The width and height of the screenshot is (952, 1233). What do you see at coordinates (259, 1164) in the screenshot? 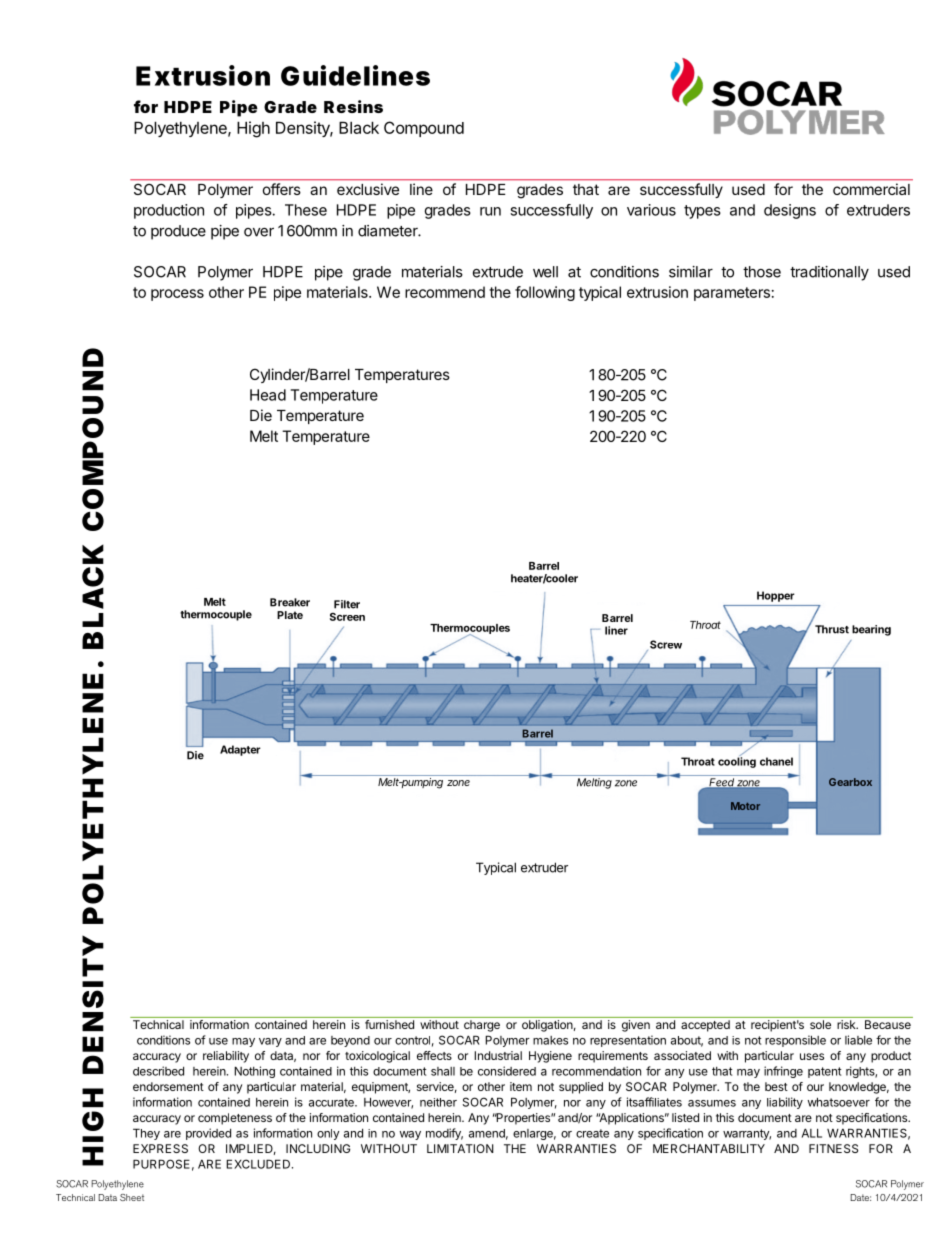
I see `EXCLUDED` at bounding box center [259, 1164].
